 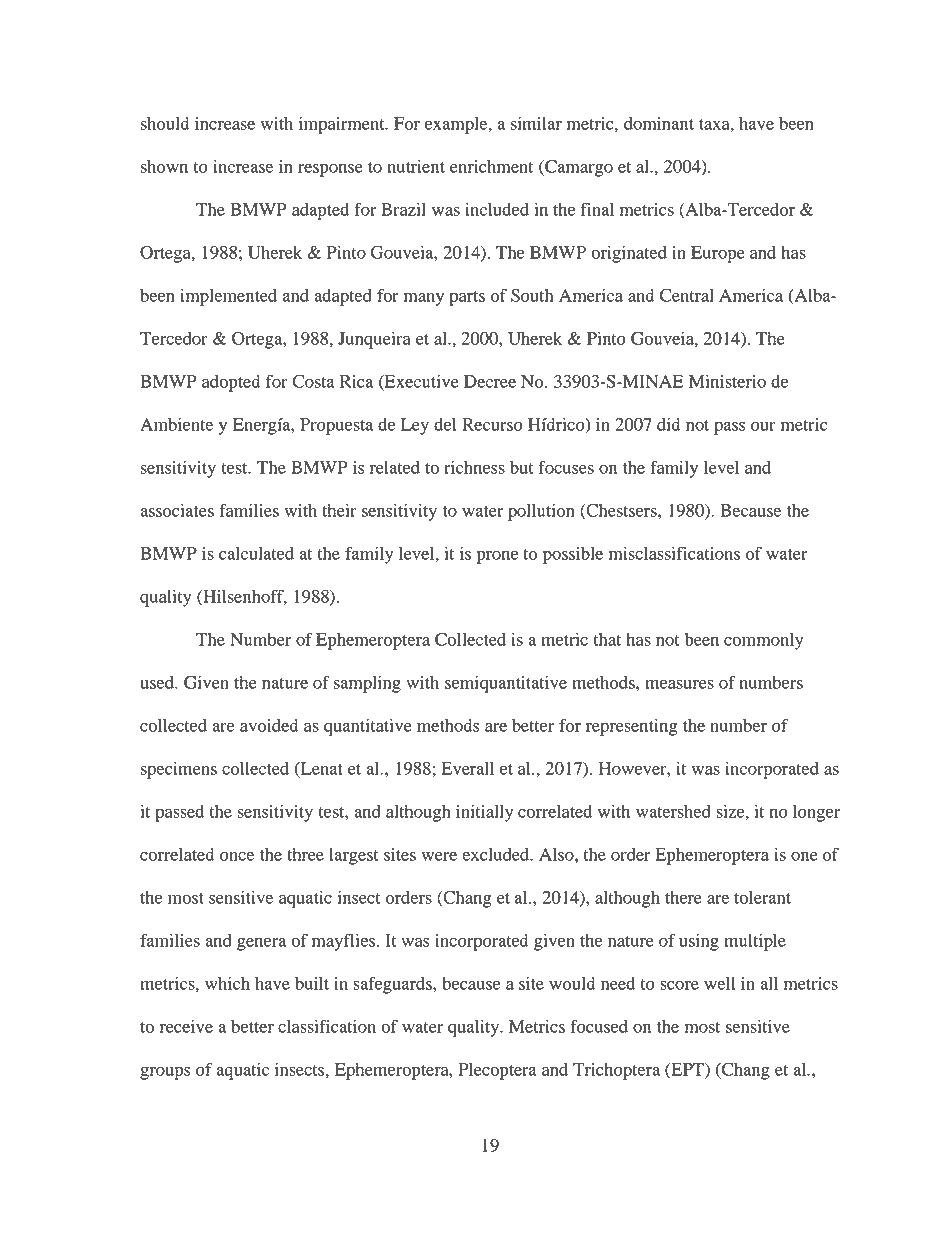 I want to click on enrichment, so click(x=491, y=166).
